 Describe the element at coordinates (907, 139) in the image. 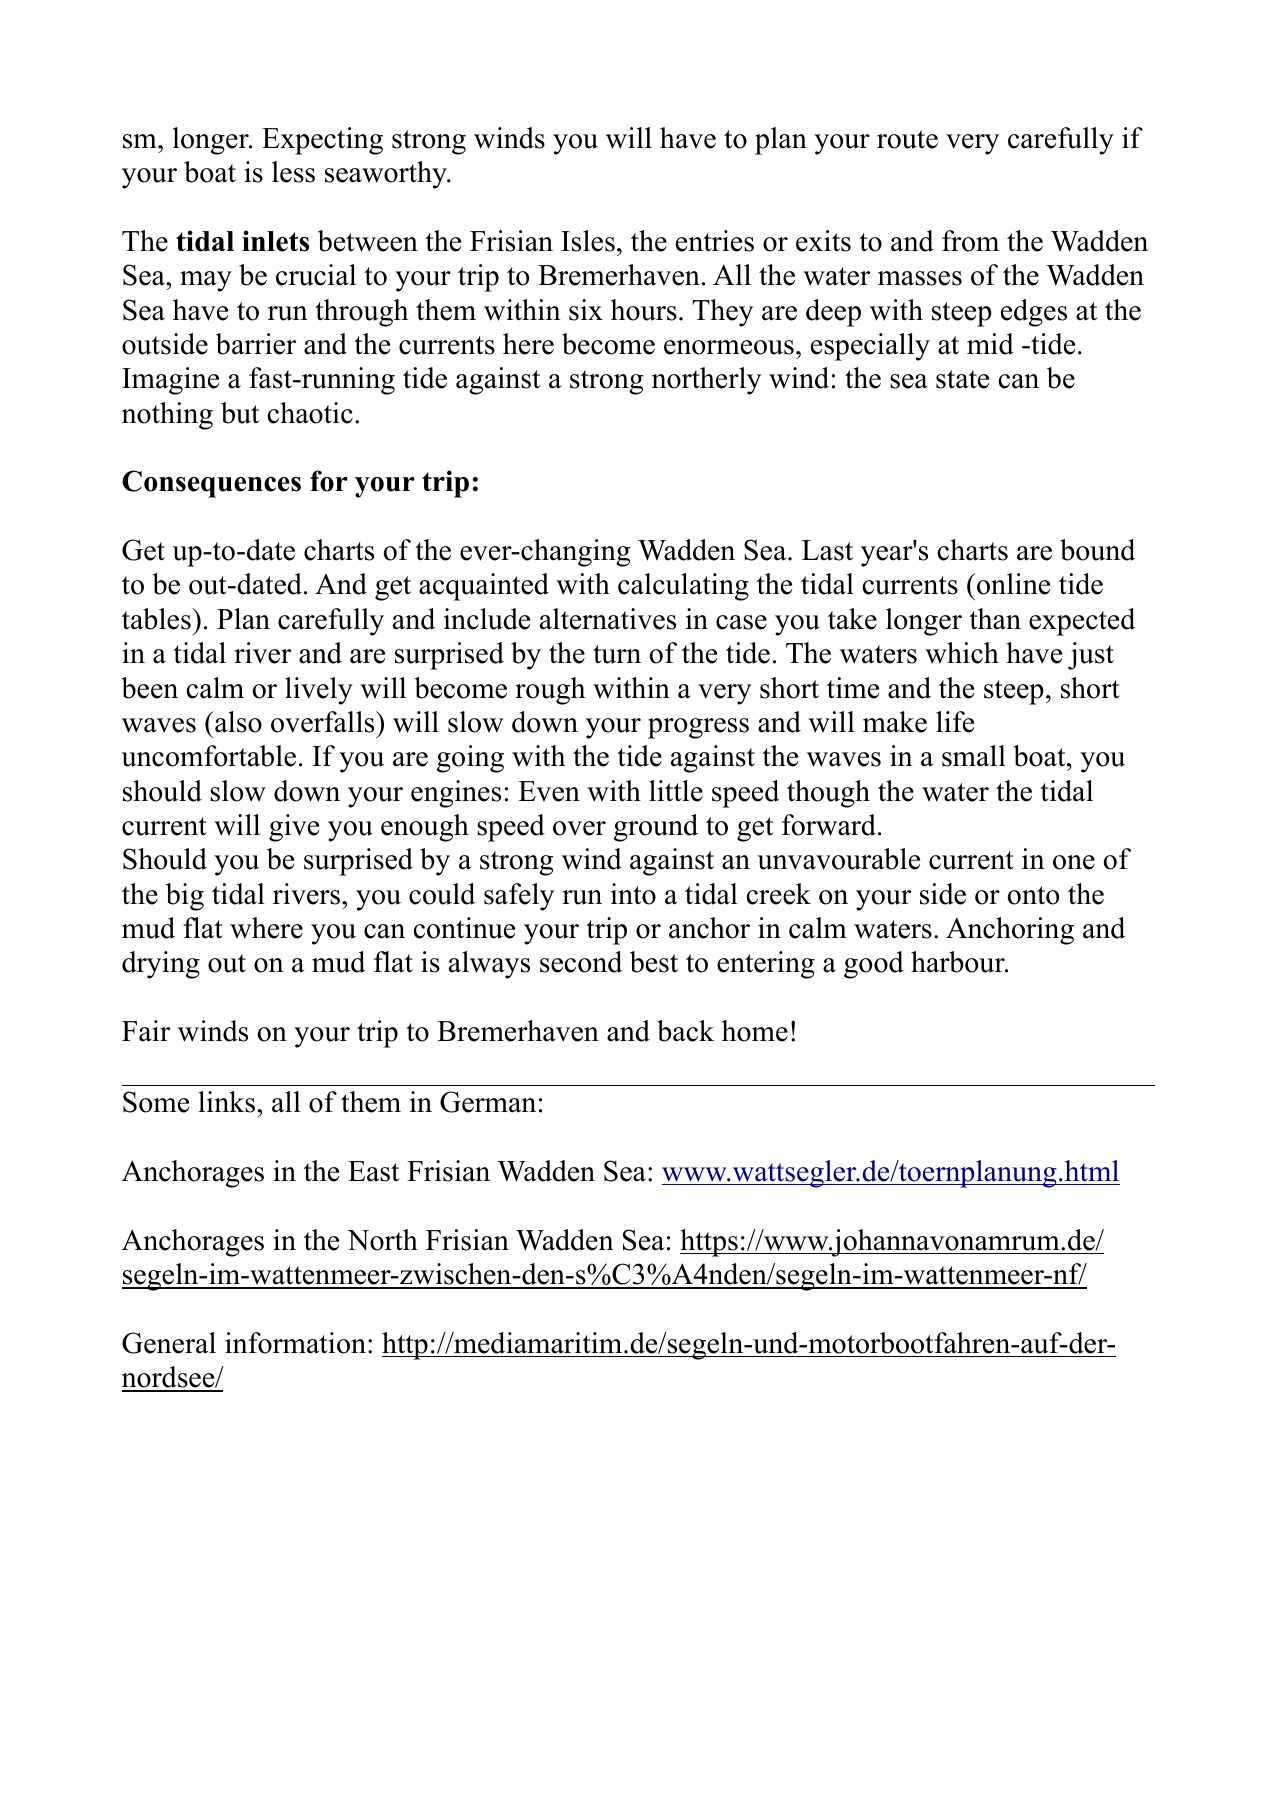

I see `route` at that location.
